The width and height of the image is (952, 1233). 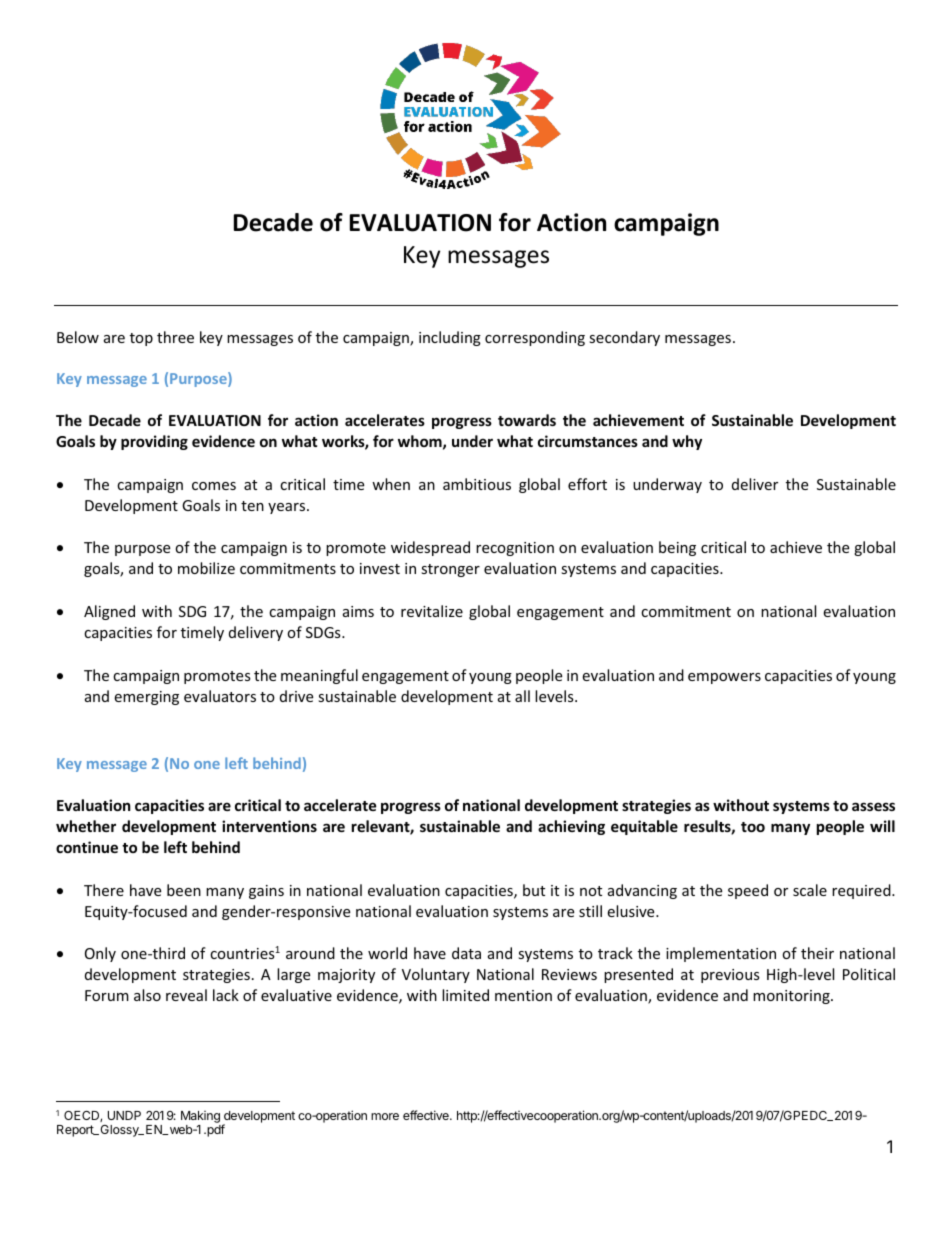 What do you see at coordinates (385, 1116) in the image?
I see `more` at bounding box center [385, 1116].
